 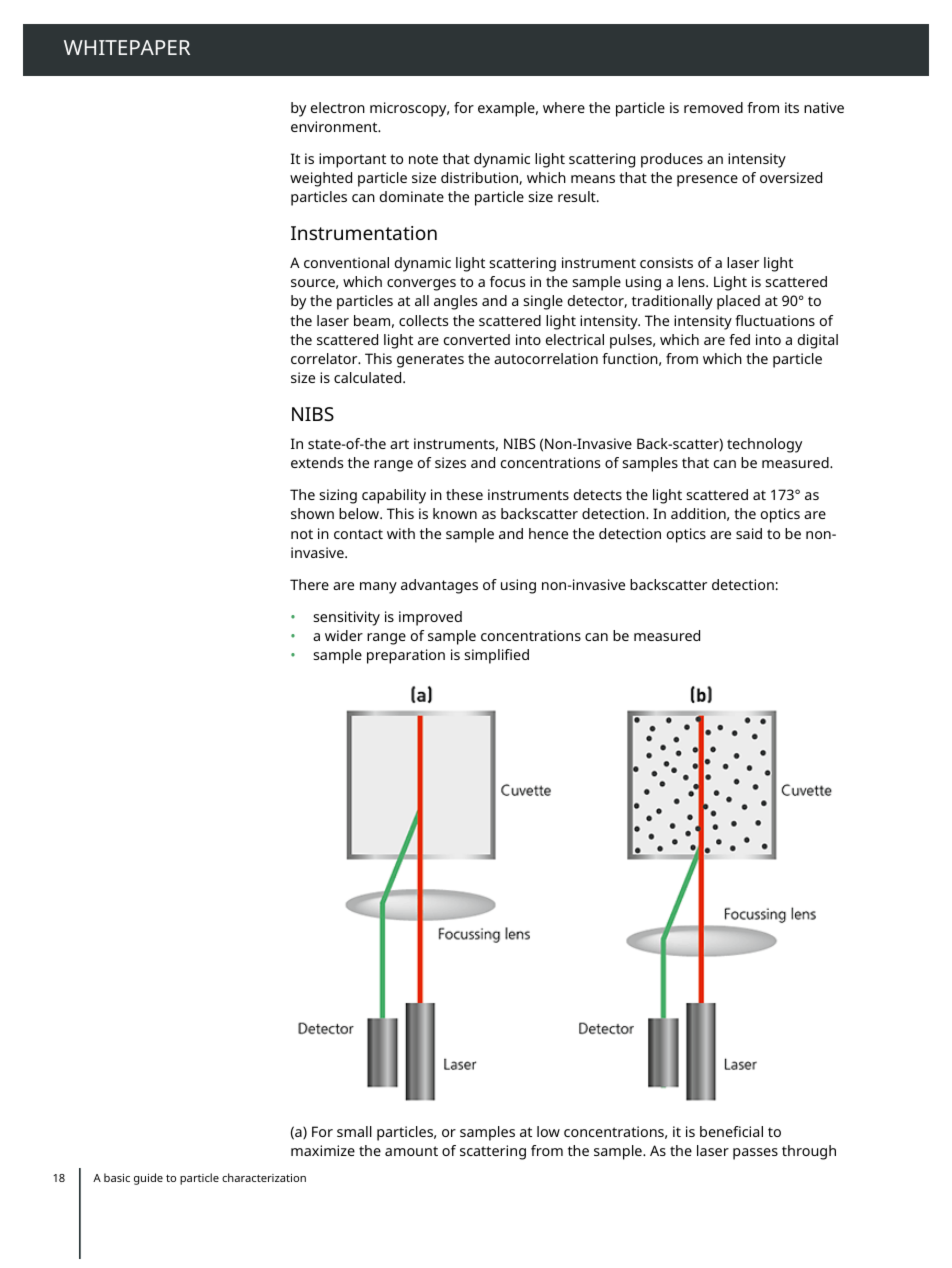 I want to click on simplified, so click(x=497, y=656).
